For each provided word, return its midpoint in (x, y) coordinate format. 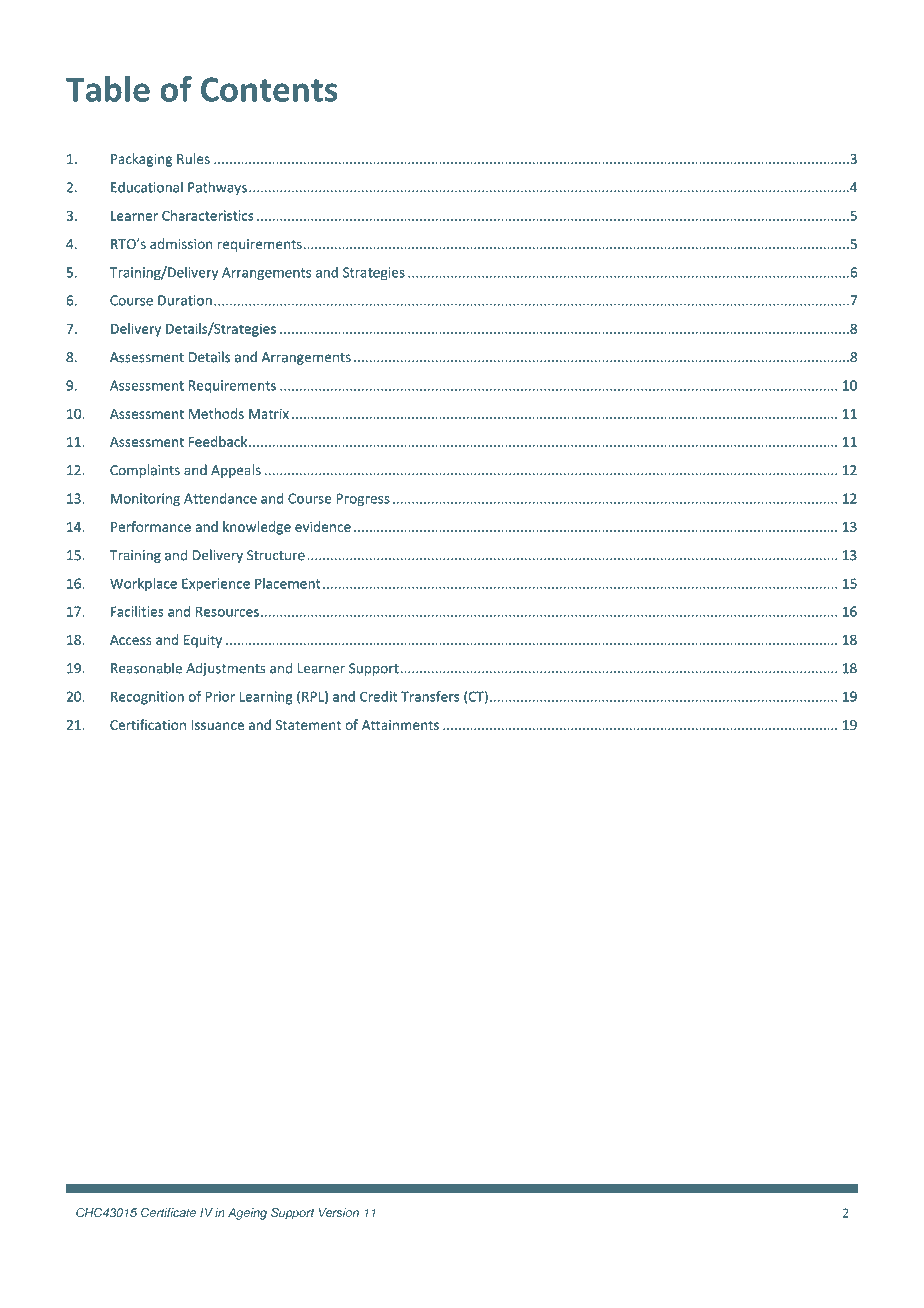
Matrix (269, 413)
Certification (148, 724)
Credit (378, 696)
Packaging (141, 160)
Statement (308, 725)
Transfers (430, 696)
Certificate (168, 1213)
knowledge (257, 528)
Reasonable (146, 668)
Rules (193, 158)
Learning (266, 698)
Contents (269, 89)
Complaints (145, 471)
